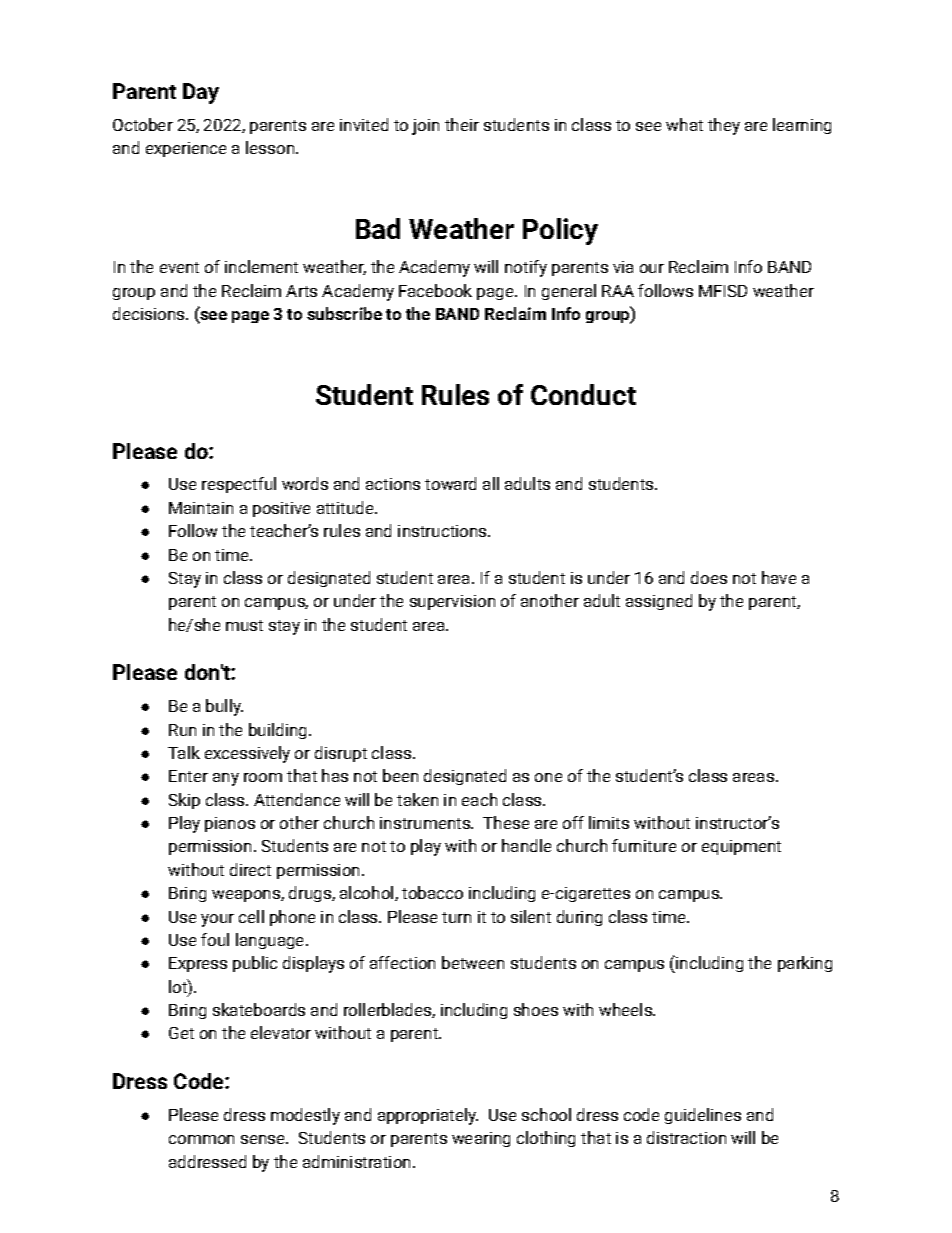 This page has width=952, height=1233. I want to click on guidelines, so click(703, 1116).
